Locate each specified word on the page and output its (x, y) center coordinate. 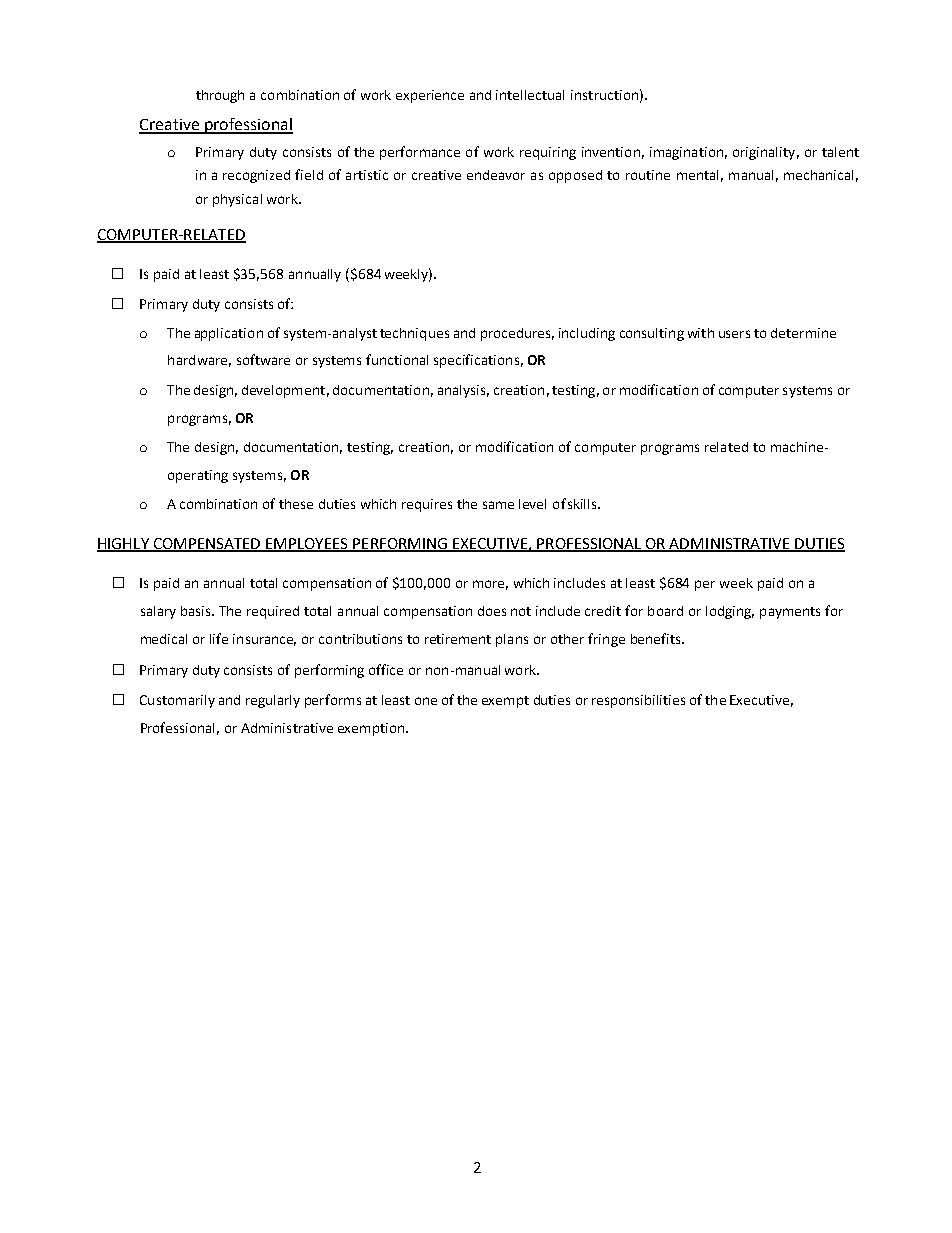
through (220, 96)
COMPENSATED (207, 545)
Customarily (177, 701)
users (734, 334)
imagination (686, 153)
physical (237, 200)
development (283, 391)
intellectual (530, 95)
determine (803, 333)
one (426, 701)
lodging (730, 612)
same (498, 505)
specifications (476, 361)
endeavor (496, 175)
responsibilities (638, 701)
